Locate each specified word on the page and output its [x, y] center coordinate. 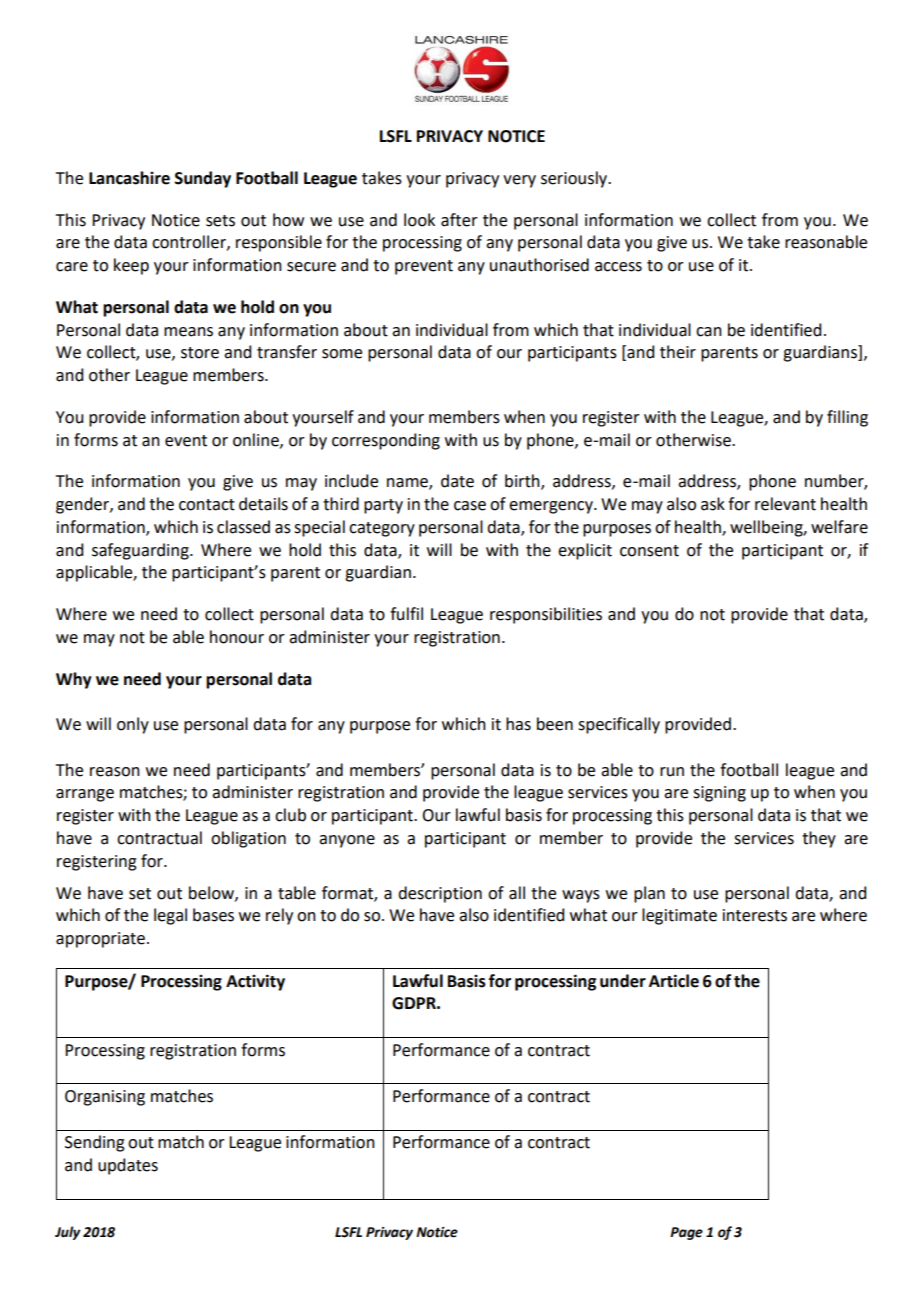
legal [170, 916]
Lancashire [129, 178]
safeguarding [141, 551]
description [440, 894]
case [470, 506]
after [459, 220]
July [68, 1233]
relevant [785, 504]
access [618, 267]
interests [755, 915]
